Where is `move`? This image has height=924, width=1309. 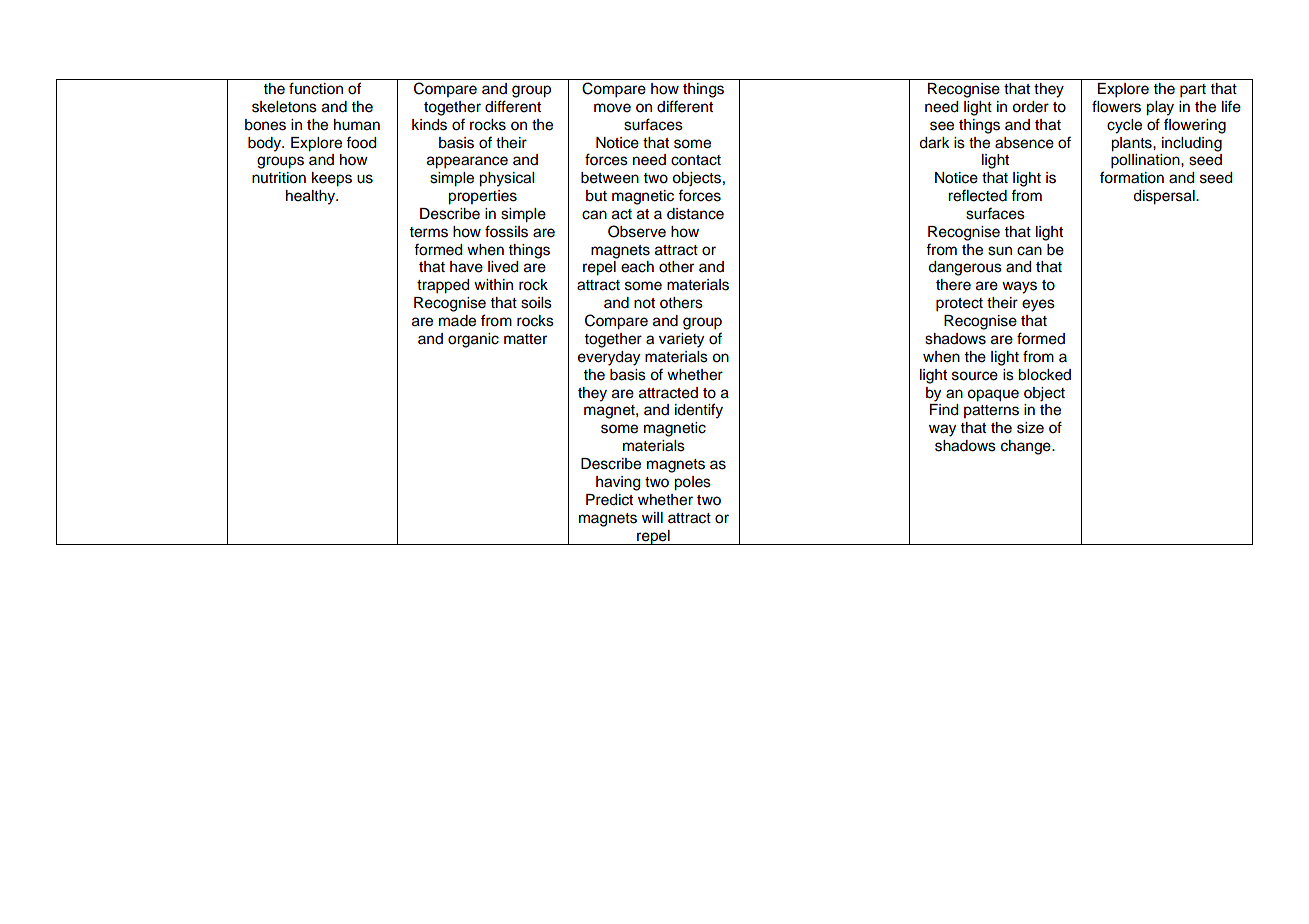
move is located at coordinates (612, 108).
